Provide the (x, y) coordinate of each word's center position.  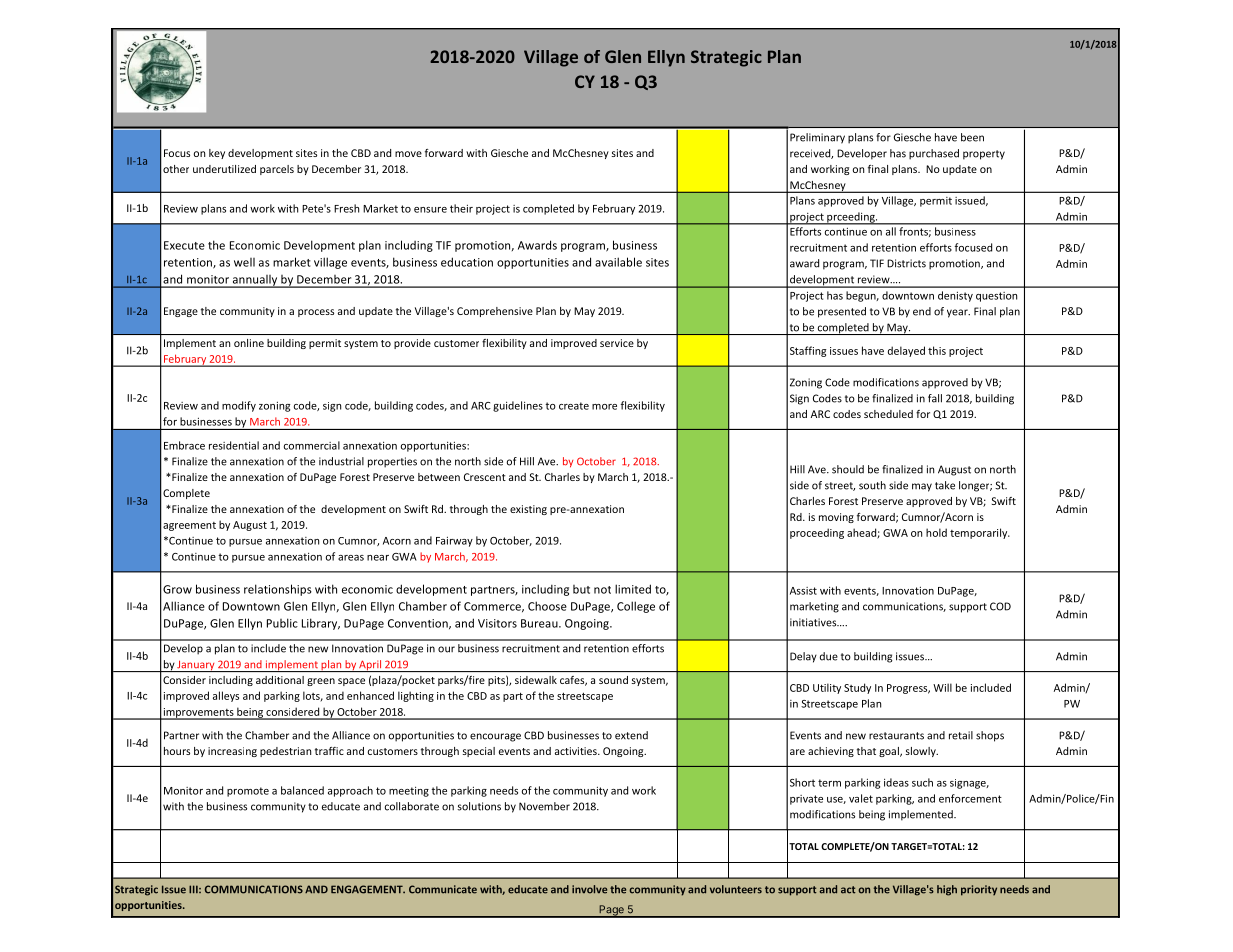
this (937, 350)
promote (248, 792)
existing (528, 510)
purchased (934, 154)
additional (280, 680)
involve (589, 889)
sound (613, 680)
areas (351, 558)
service (617, 343)
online (249, 343)
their (461, 208)
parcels (277, 170)
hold (936, 532)
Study (857, 688)
